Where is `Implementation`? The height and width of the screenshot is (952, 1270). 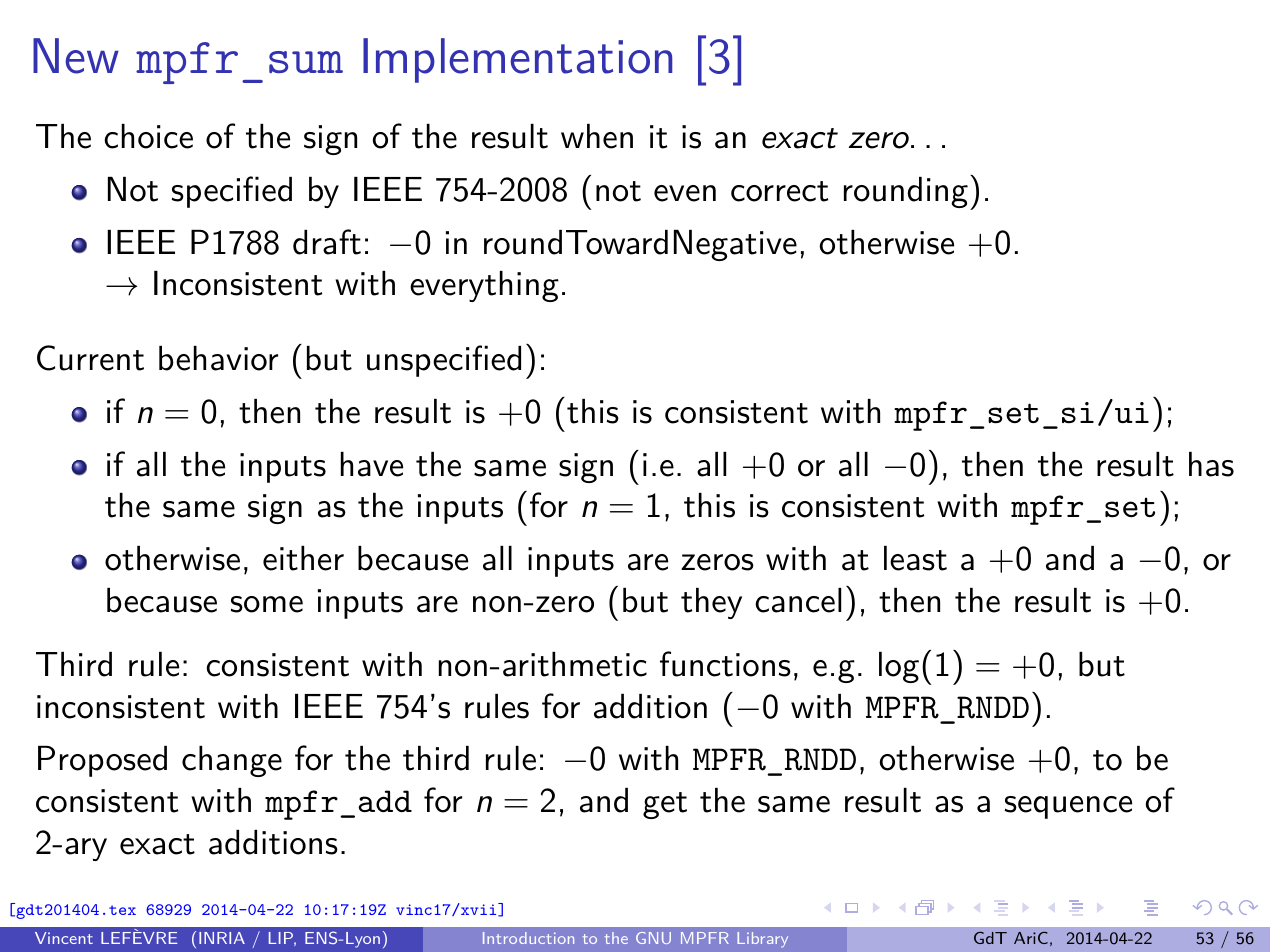
Implementation is located at coordinates (517, 60).
